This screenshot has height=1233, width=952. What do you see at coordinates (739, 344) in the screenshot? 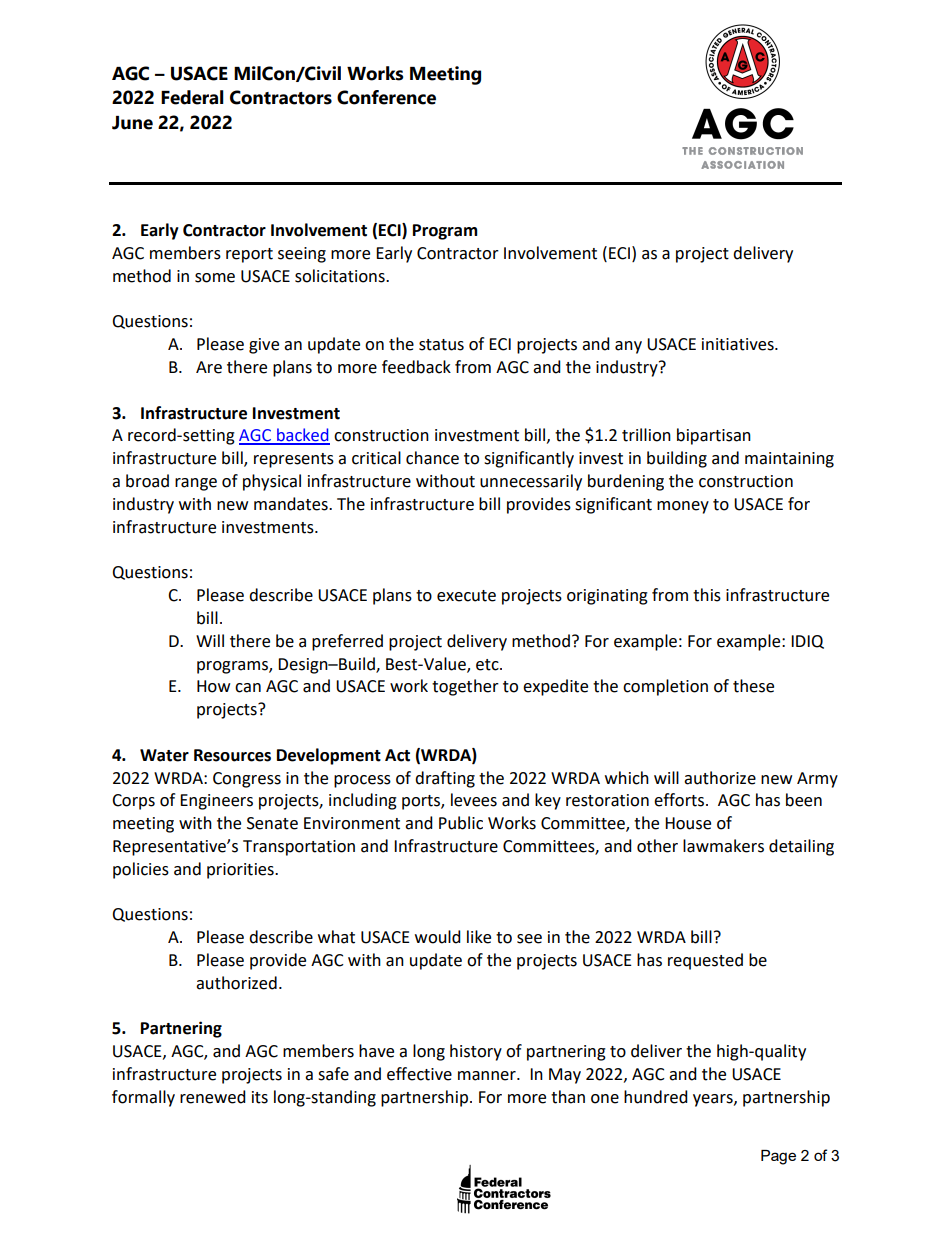
I see `initiatives` at bounding box center [739, 344].
